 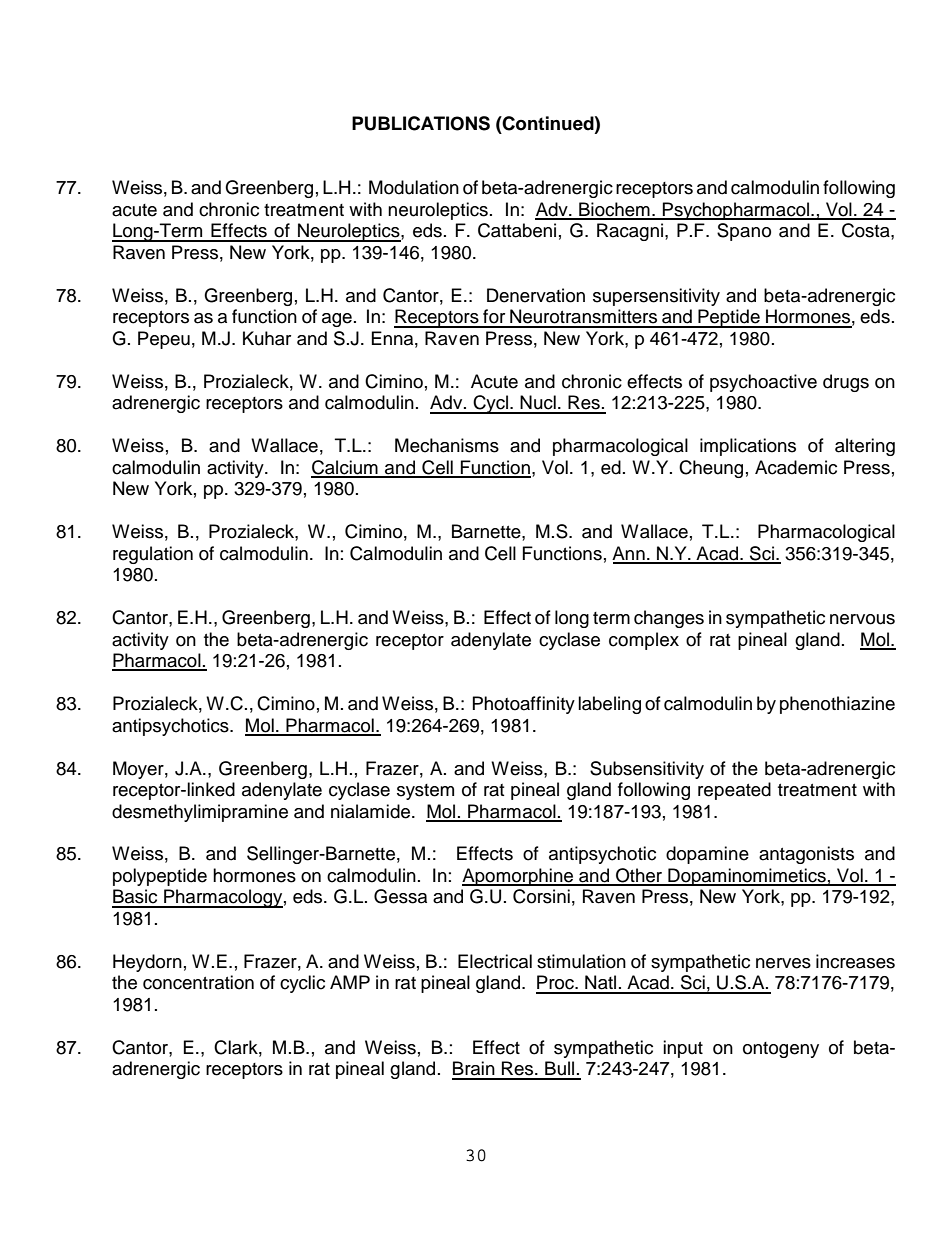 I want to click on Electrical, so click(x=495, y=961).
